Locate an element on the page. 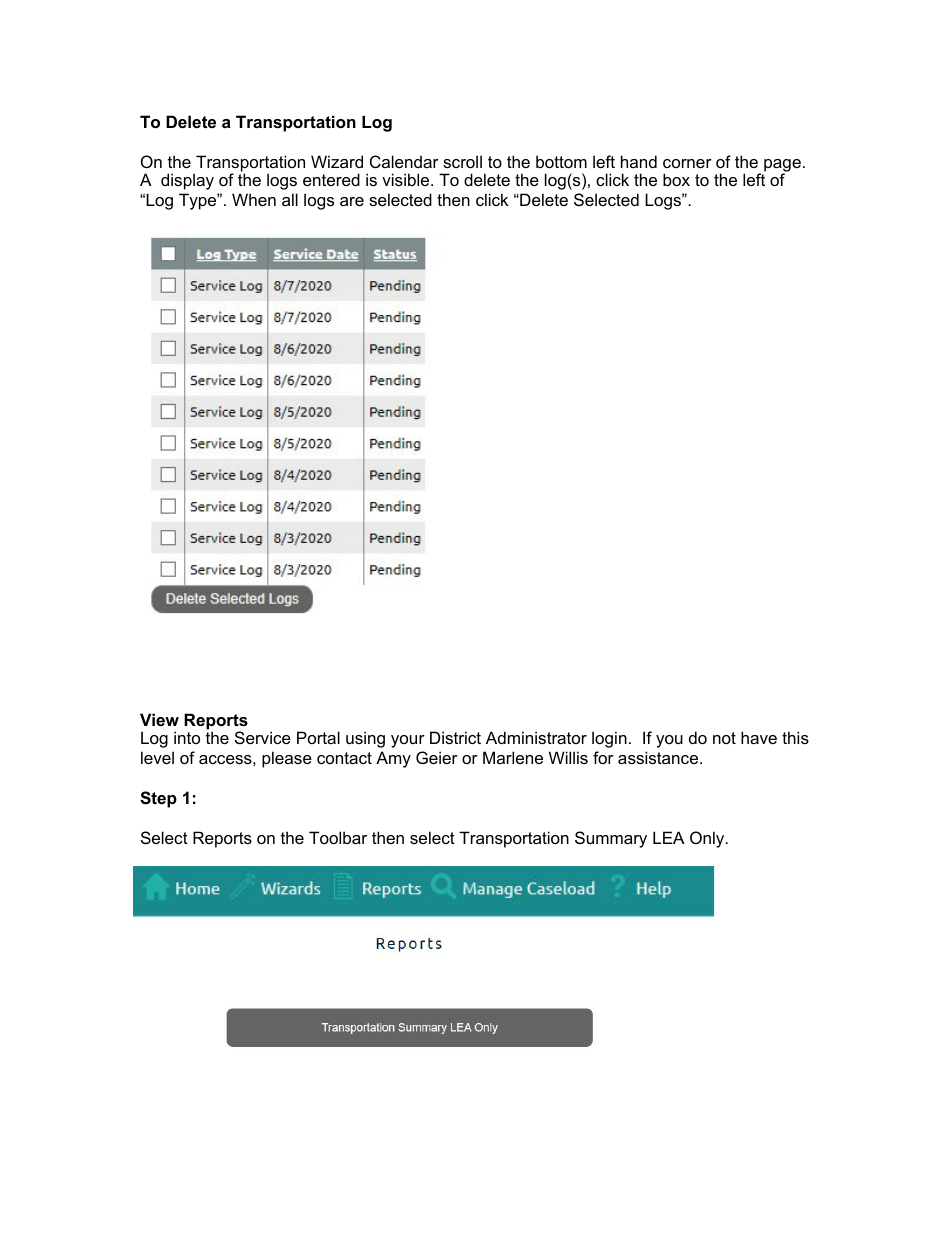 The height and width of the image is (1233, 952). box is located at coordinates (676, 179).
